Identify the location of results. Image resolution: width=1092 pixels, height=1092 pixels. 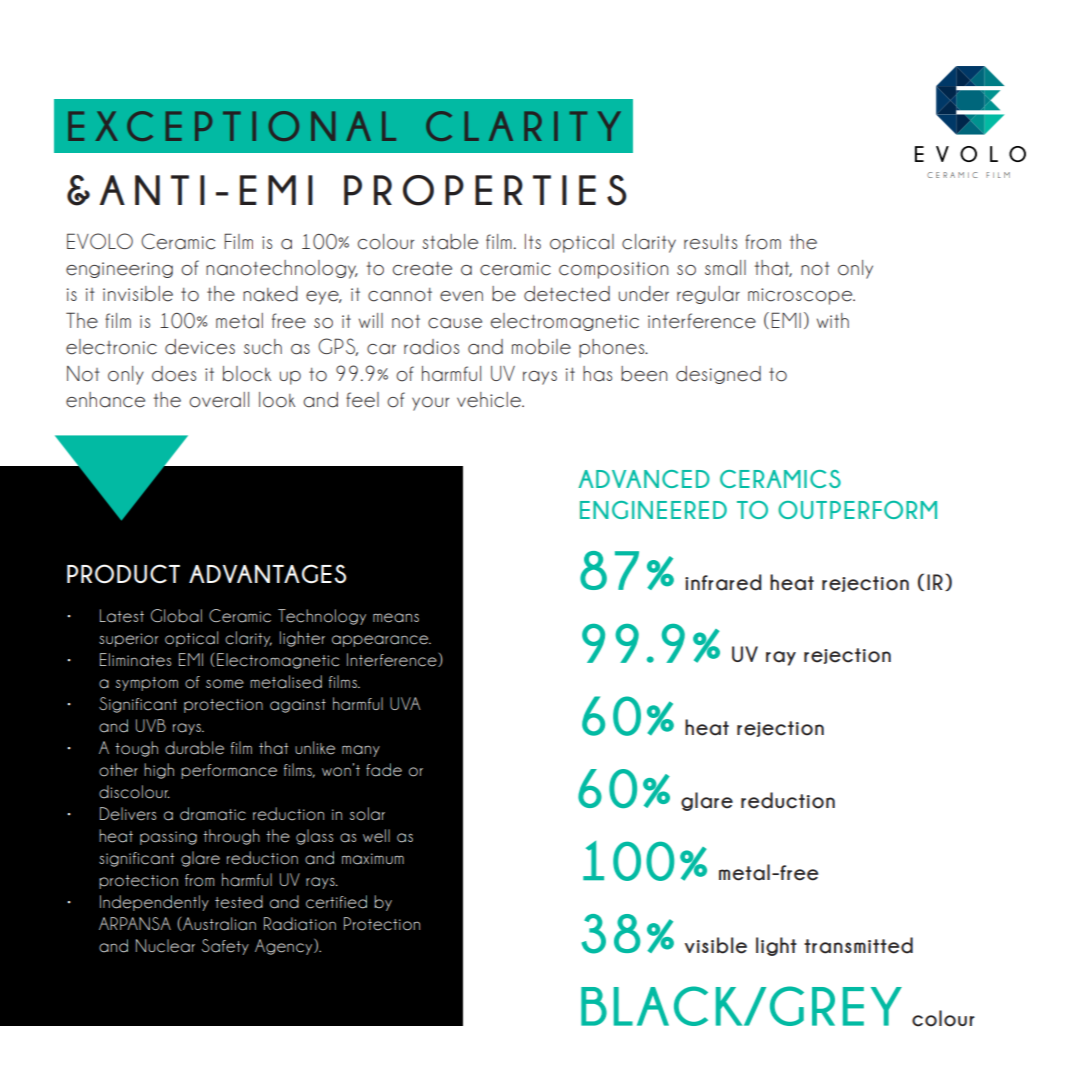
(710, 242).
